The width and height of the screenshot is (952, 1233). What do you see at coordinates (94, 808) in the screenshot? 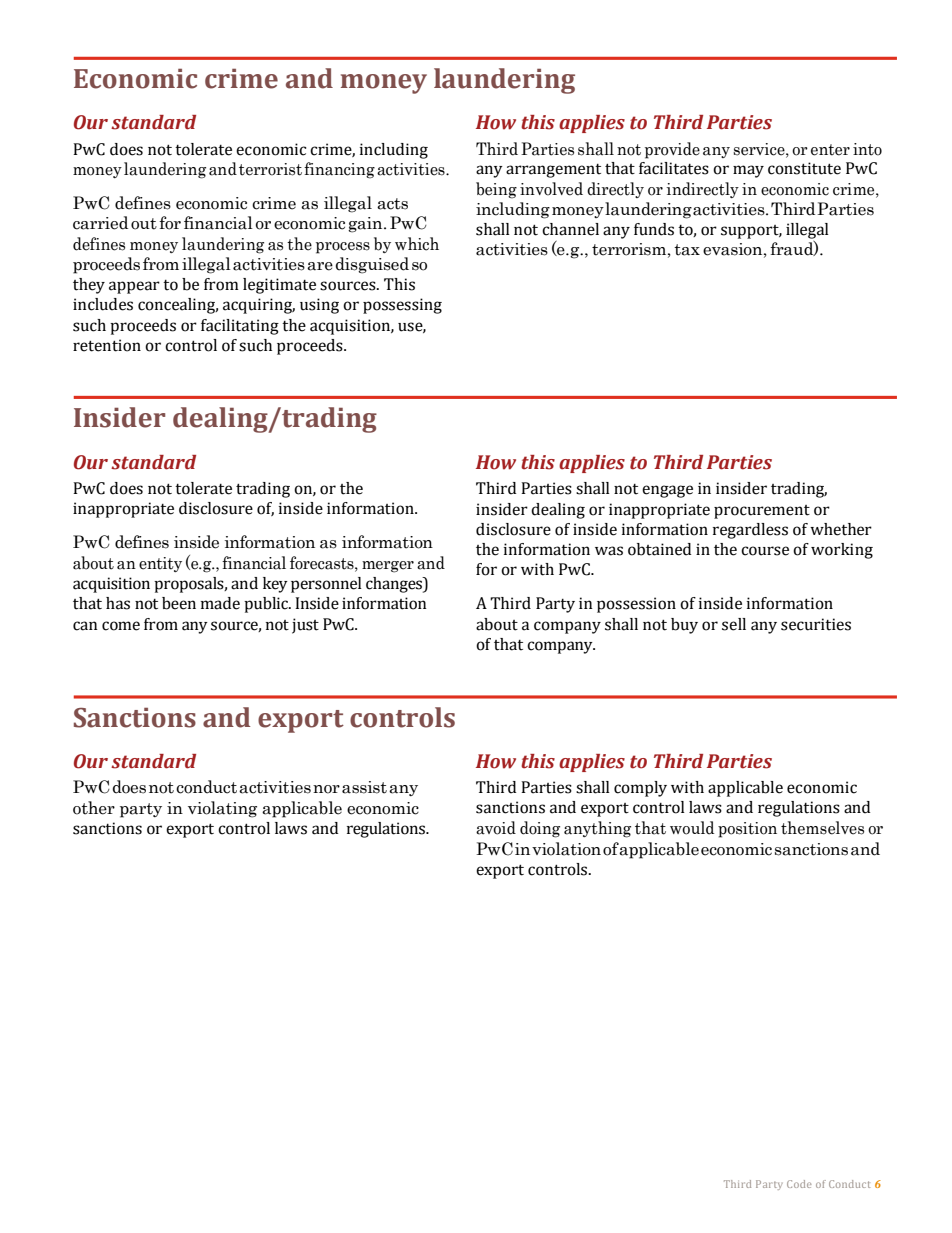
I see `other` at bounding box center [94, 808].
